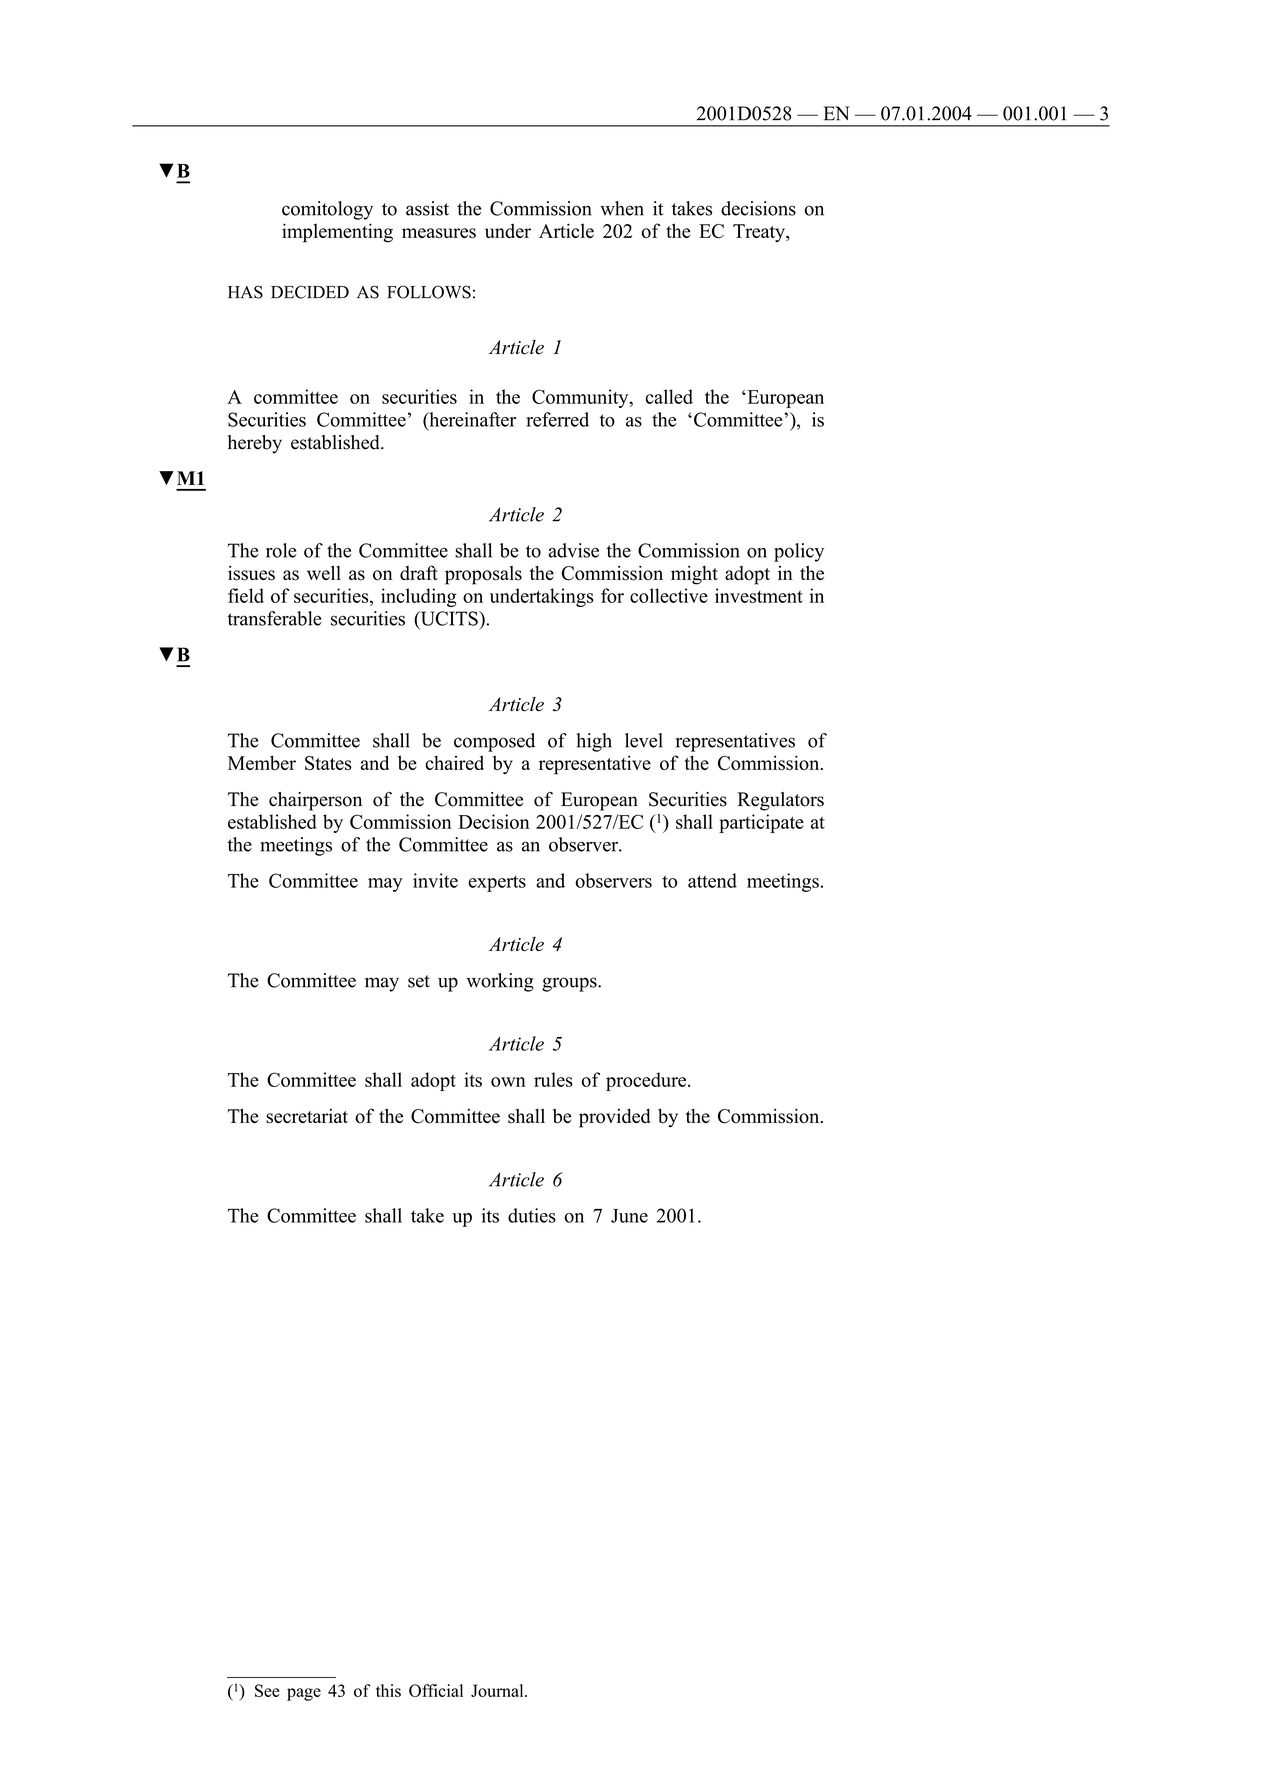  I want to click on well, so click(324, 572).
